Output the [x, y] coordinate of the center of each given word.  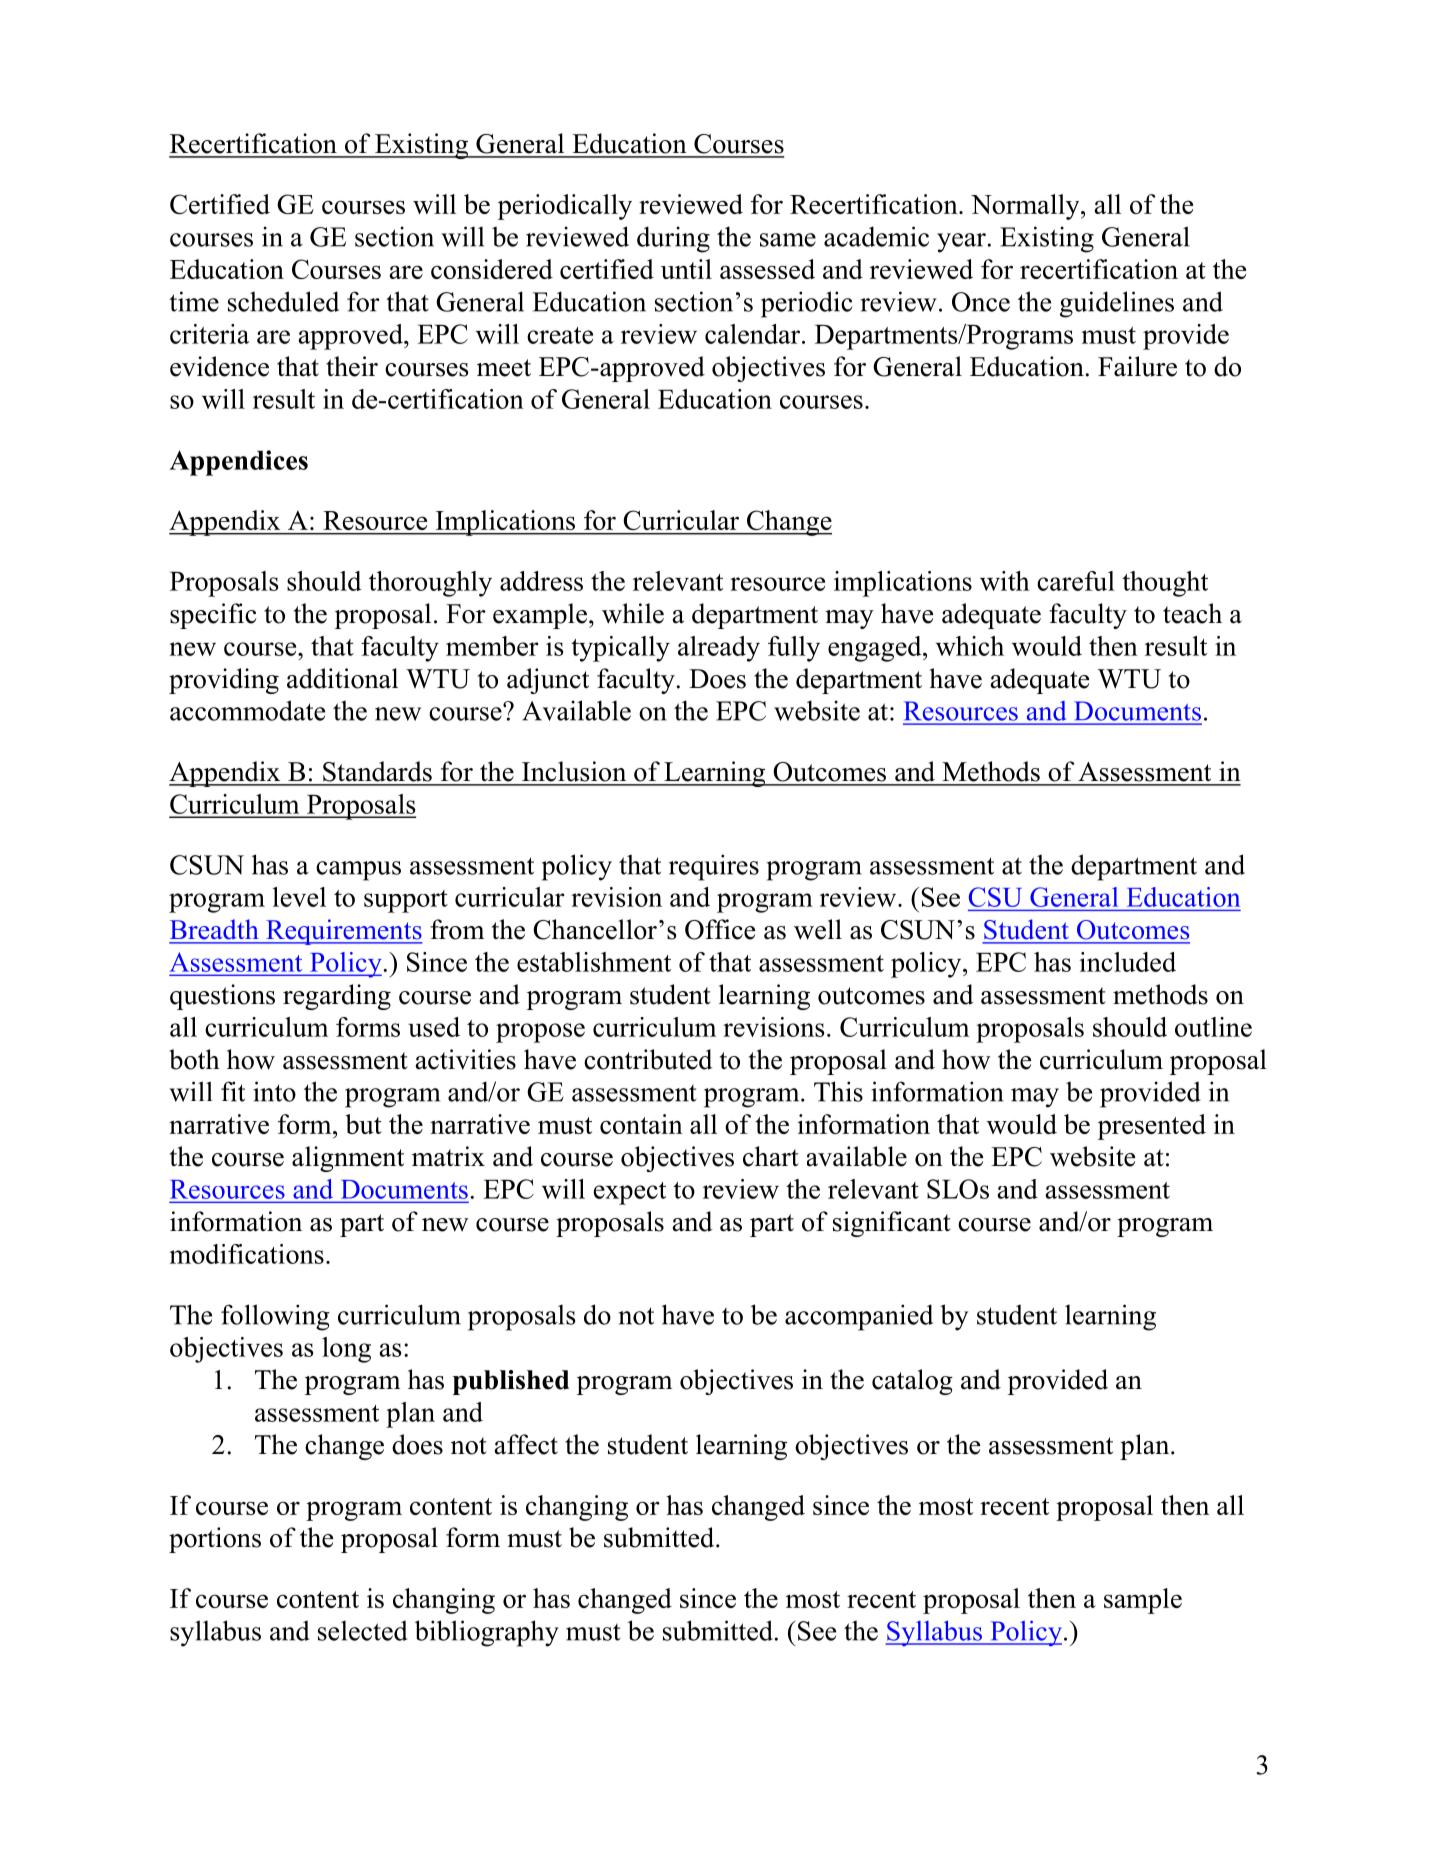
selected [363, 1630]
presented [1152, 1127]
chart [771, 1156]
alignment [348, 1159]
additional [342, 678]
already [719, 649]
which [970, 646]
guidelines [1117, 304]
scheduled [283, 301]
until [686, 269]
